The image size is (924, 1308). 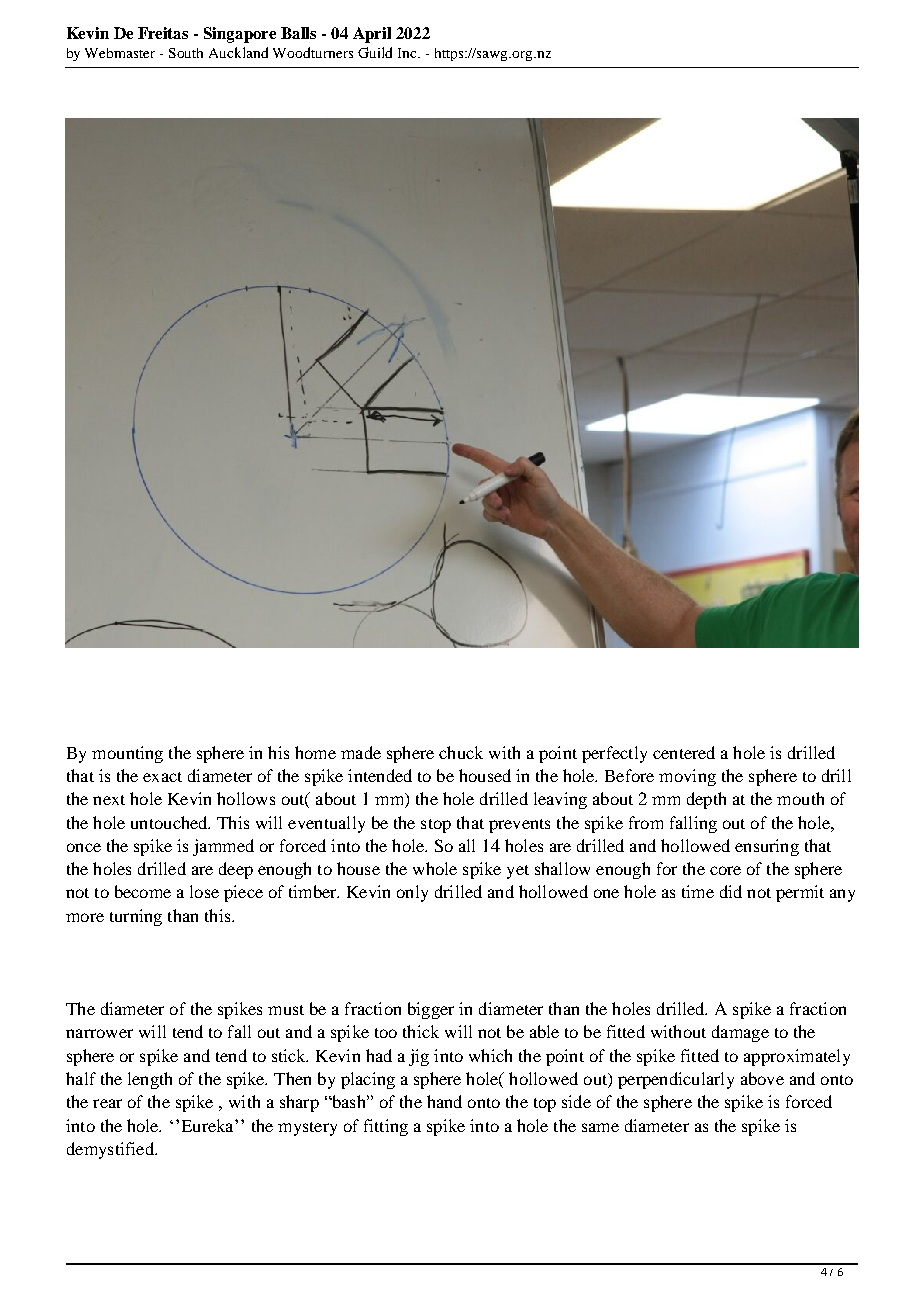 I want to click on mounting, so click(x=127, y=754).
